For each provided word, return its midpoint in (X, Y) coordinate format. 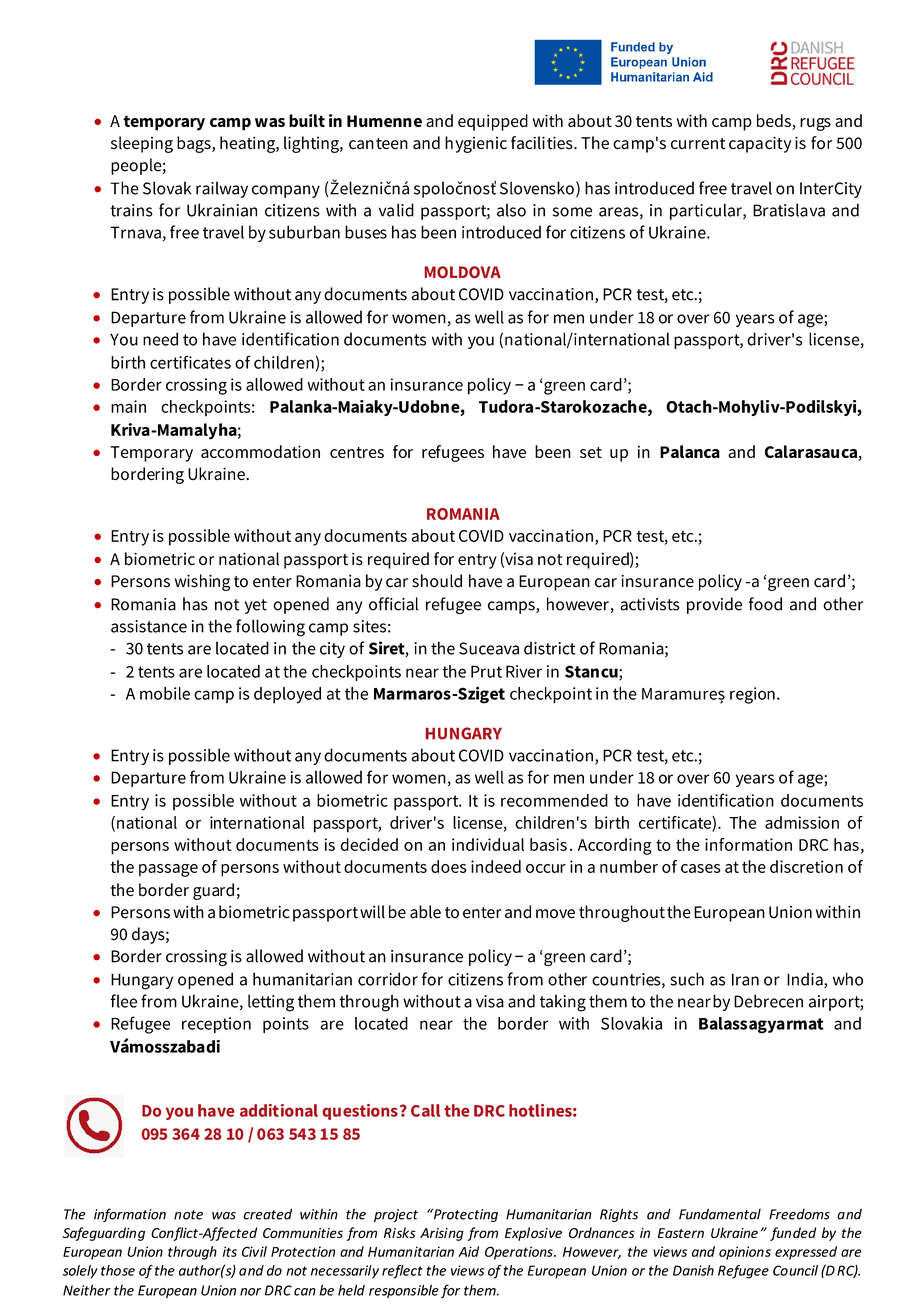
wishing (202, 582)
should (437, 581)
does (448, 866)
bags (195, 144)
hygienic (476, 144)
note (188, 1215)
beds (775, 122)
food (765, 604)
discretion (806, 866)
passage (168, 870)
